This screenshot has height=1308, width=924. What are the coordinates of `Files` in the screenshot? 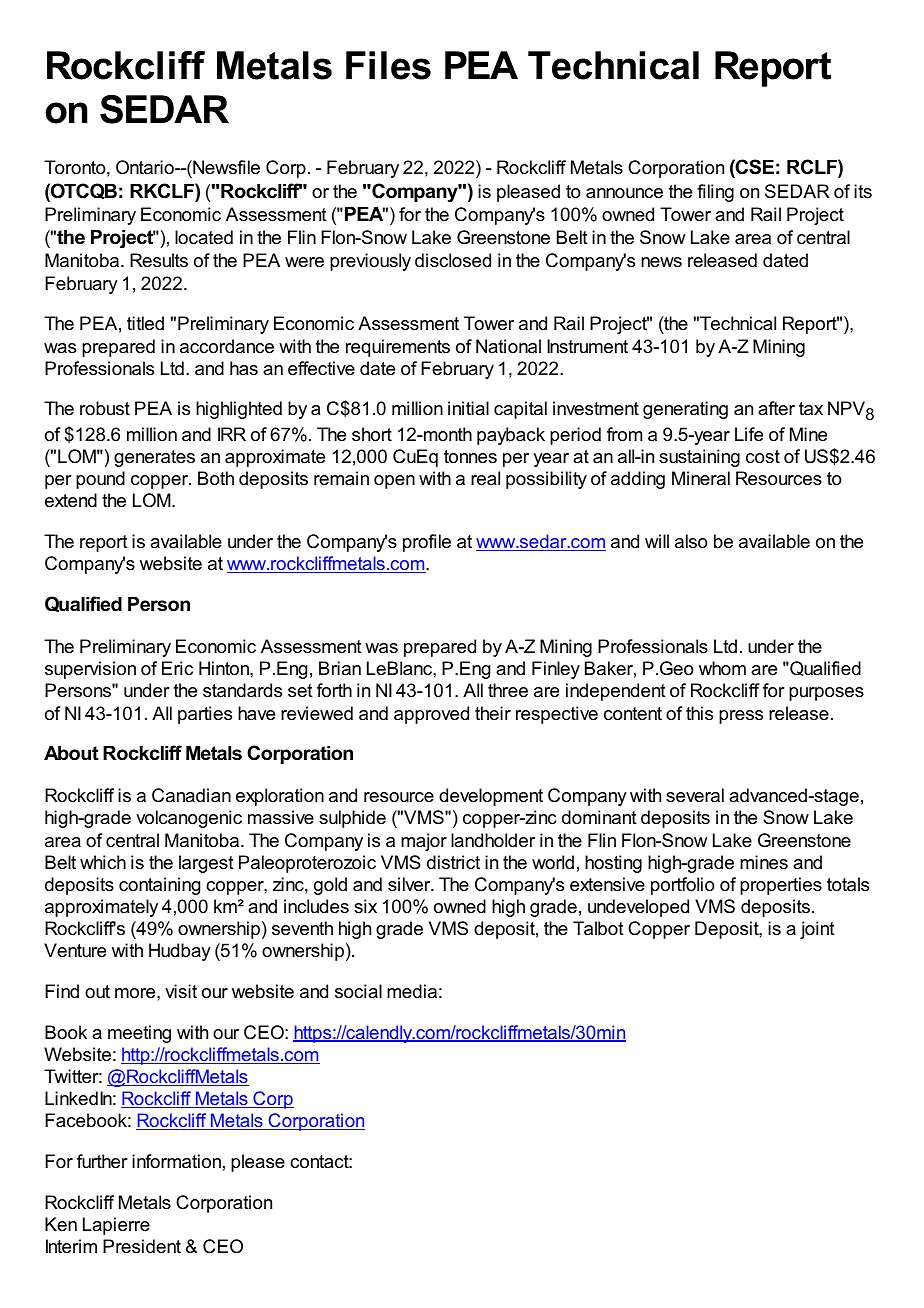 It's located at (388, 65).
